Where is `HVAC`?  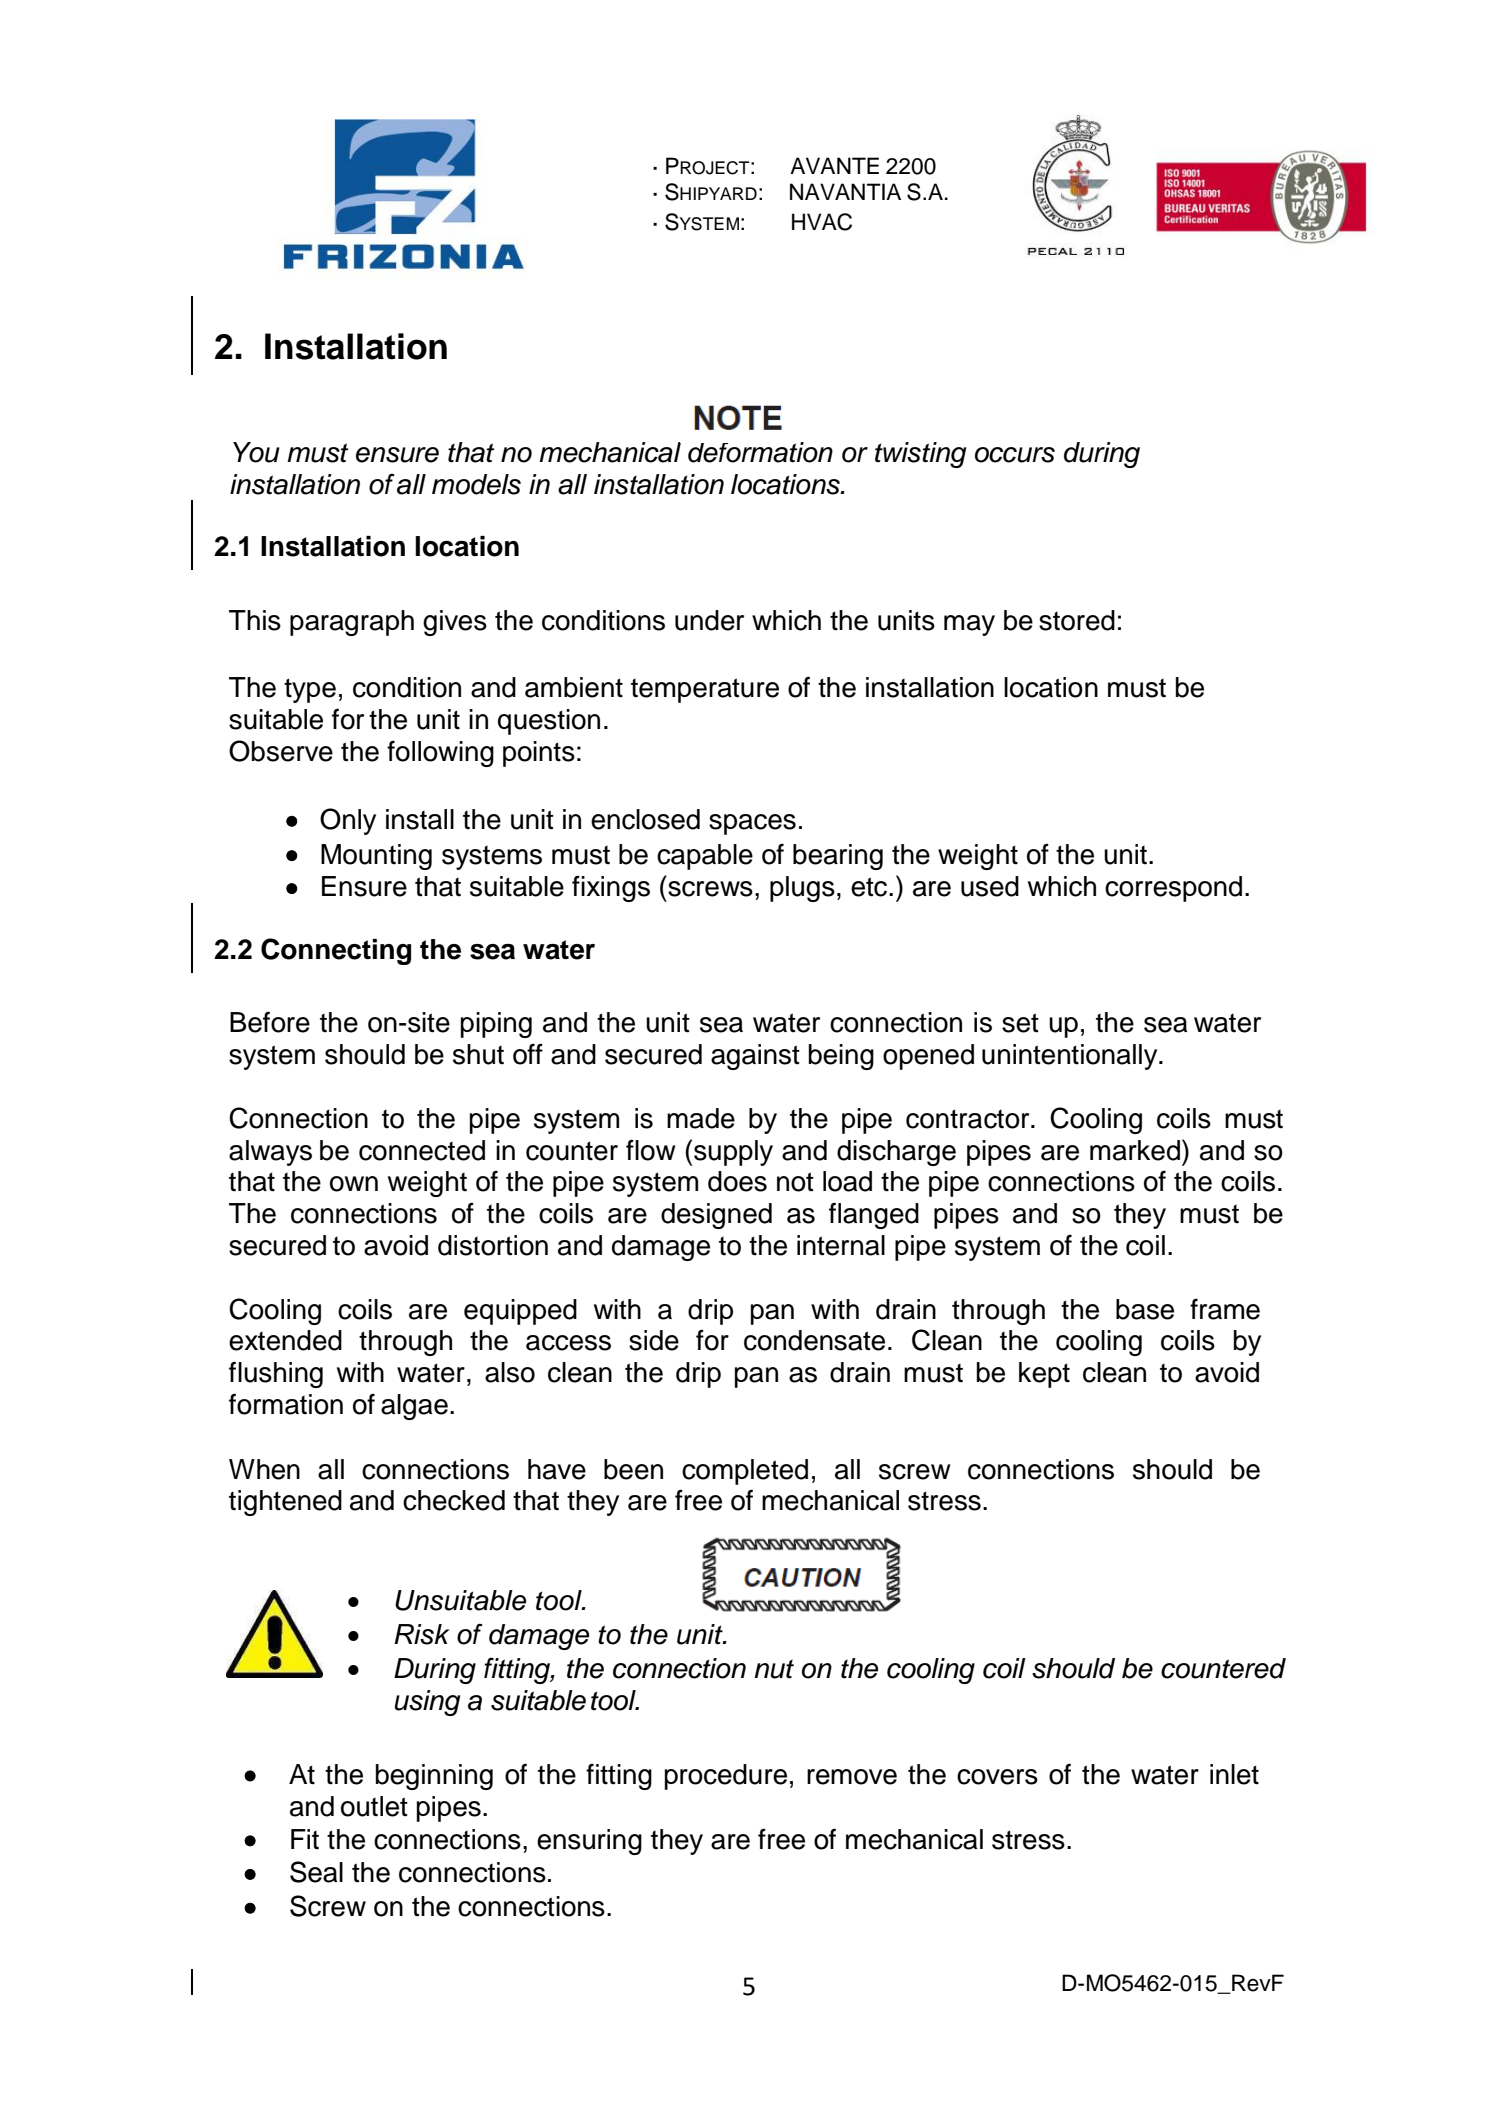 HVAC is located at coordinates (822, 222).
